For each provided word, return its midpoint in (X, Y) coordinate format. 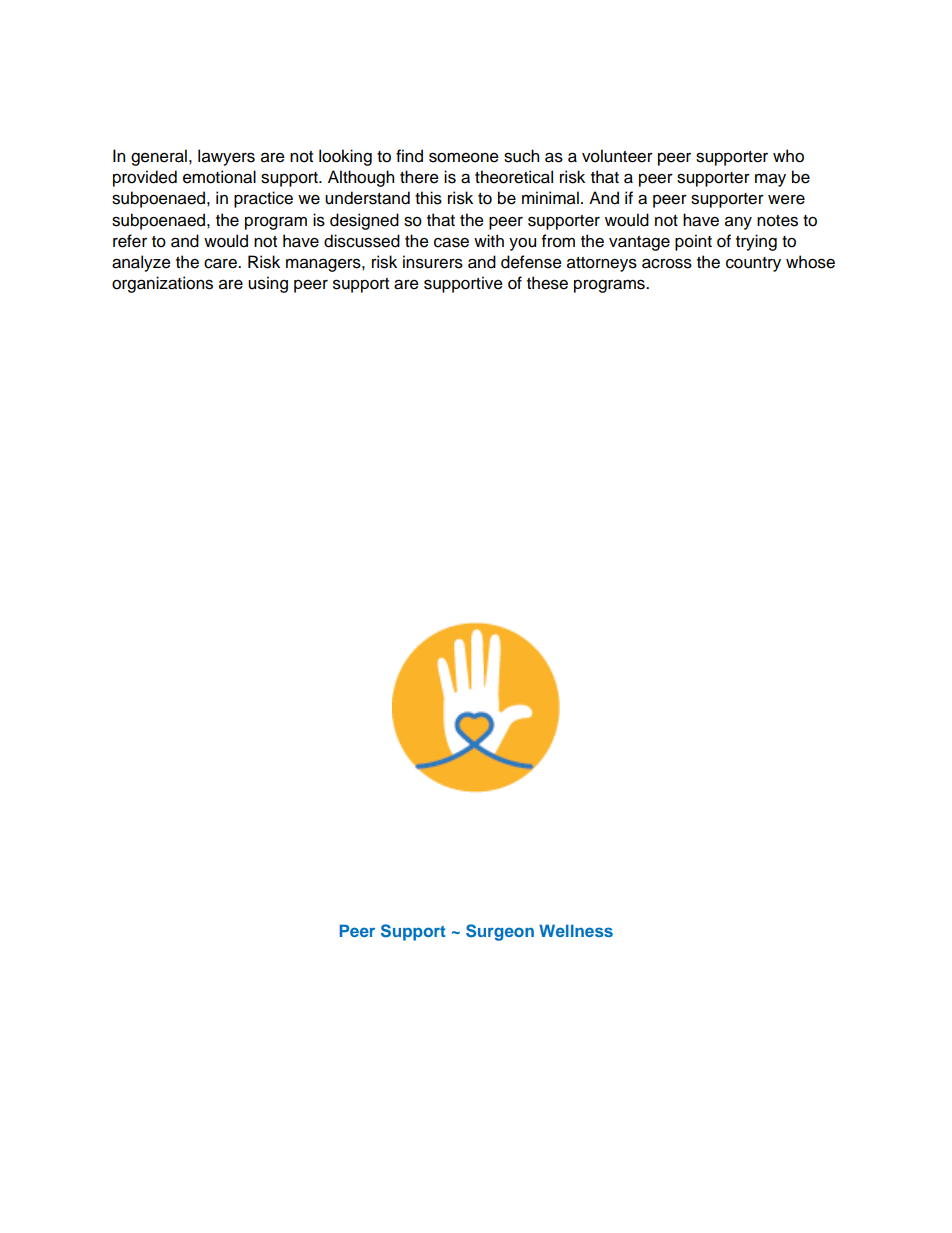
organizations (162, 284)
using (268, 284)
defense (531, 262)
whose (810, 262)
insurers (433, 262)
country (753, 264)
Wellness (576, 930)
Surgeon (500, 932)
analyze (141, 263)
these (547, 283)
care (221, 263)
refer (130, 241)
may (770, 180)
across (667, 263)
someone (464, 157)
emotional (219, 177)
